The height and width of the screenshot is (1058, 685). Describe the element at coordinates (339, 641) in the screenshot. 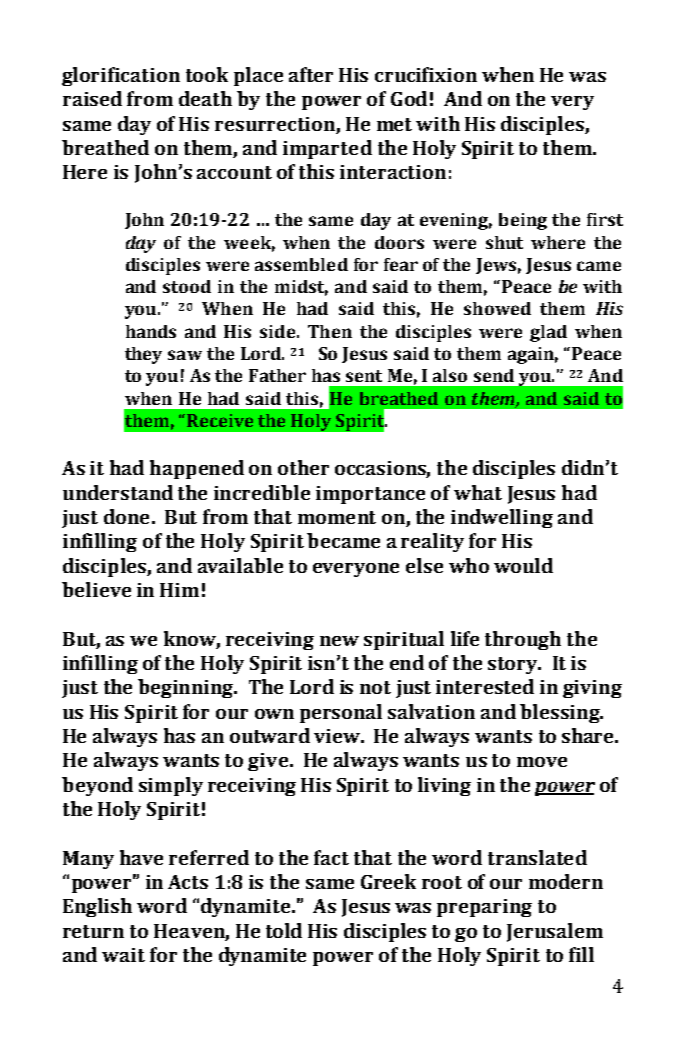

I see `new` at that location.
